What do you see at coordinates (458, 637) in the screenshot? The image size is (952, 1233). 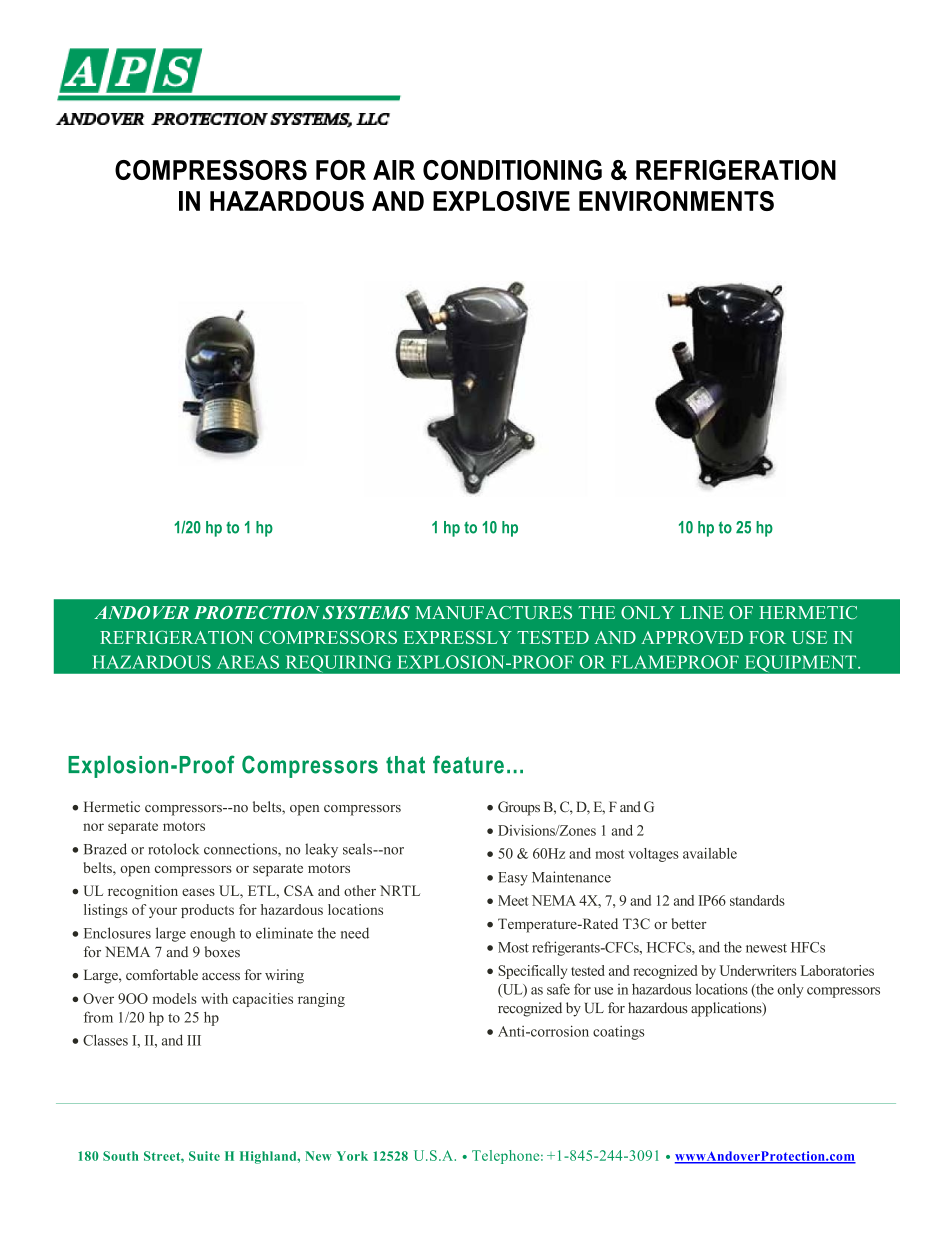 I see `EXPRESSLY` at bounding box center [458, 637].
